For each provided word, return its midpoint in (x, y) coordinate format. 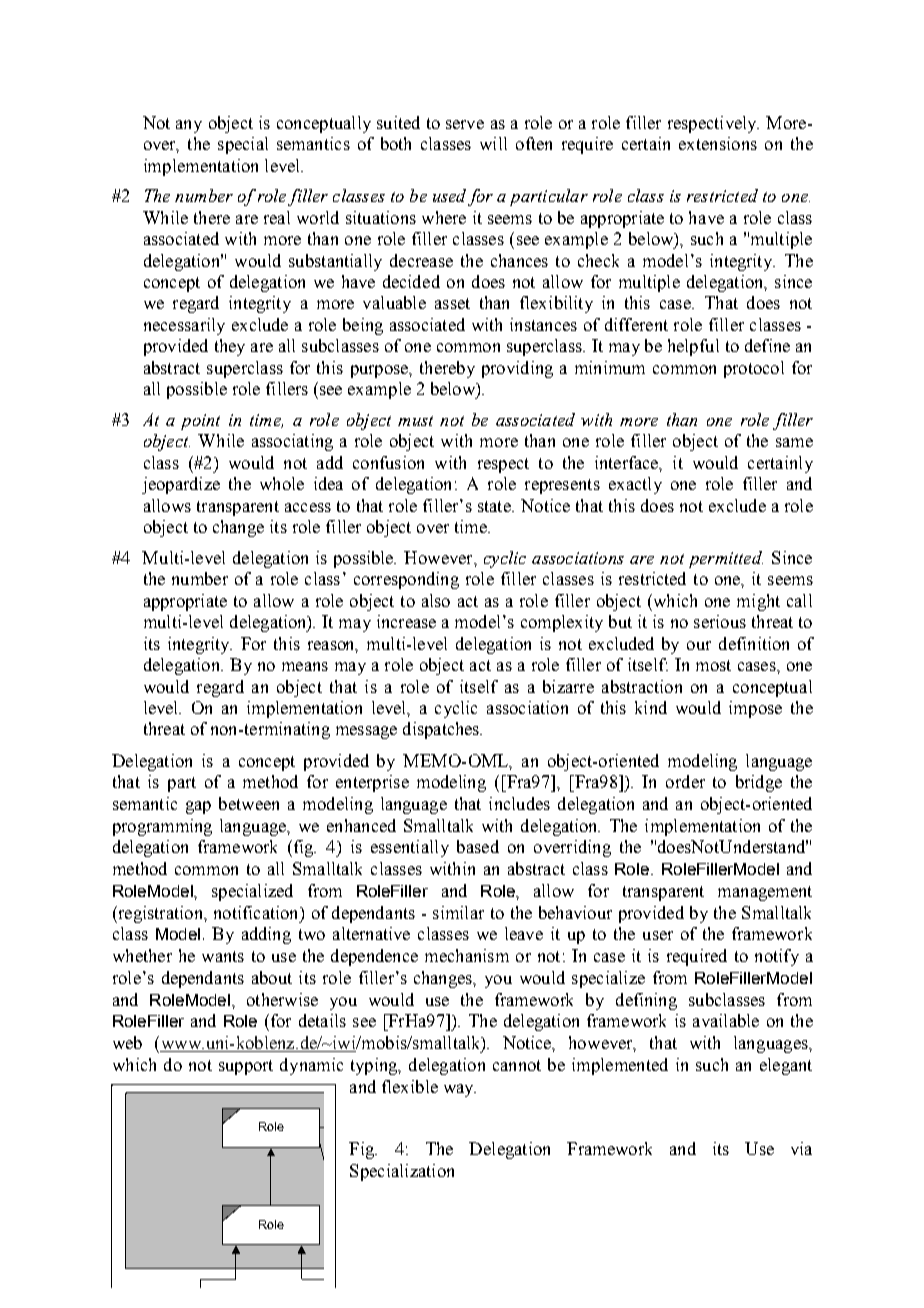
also (436, 600)
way (460, 1090)
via (801, 1148)
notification (257, 912)
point (200, 422)
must (415, 421)
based (478, 846)
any (189, 126)
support (246, 1067)
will (493, 143)
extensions (718, 143)
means (305, 666)
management (765, 893)
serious (720, 621)
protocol (754, 369)
